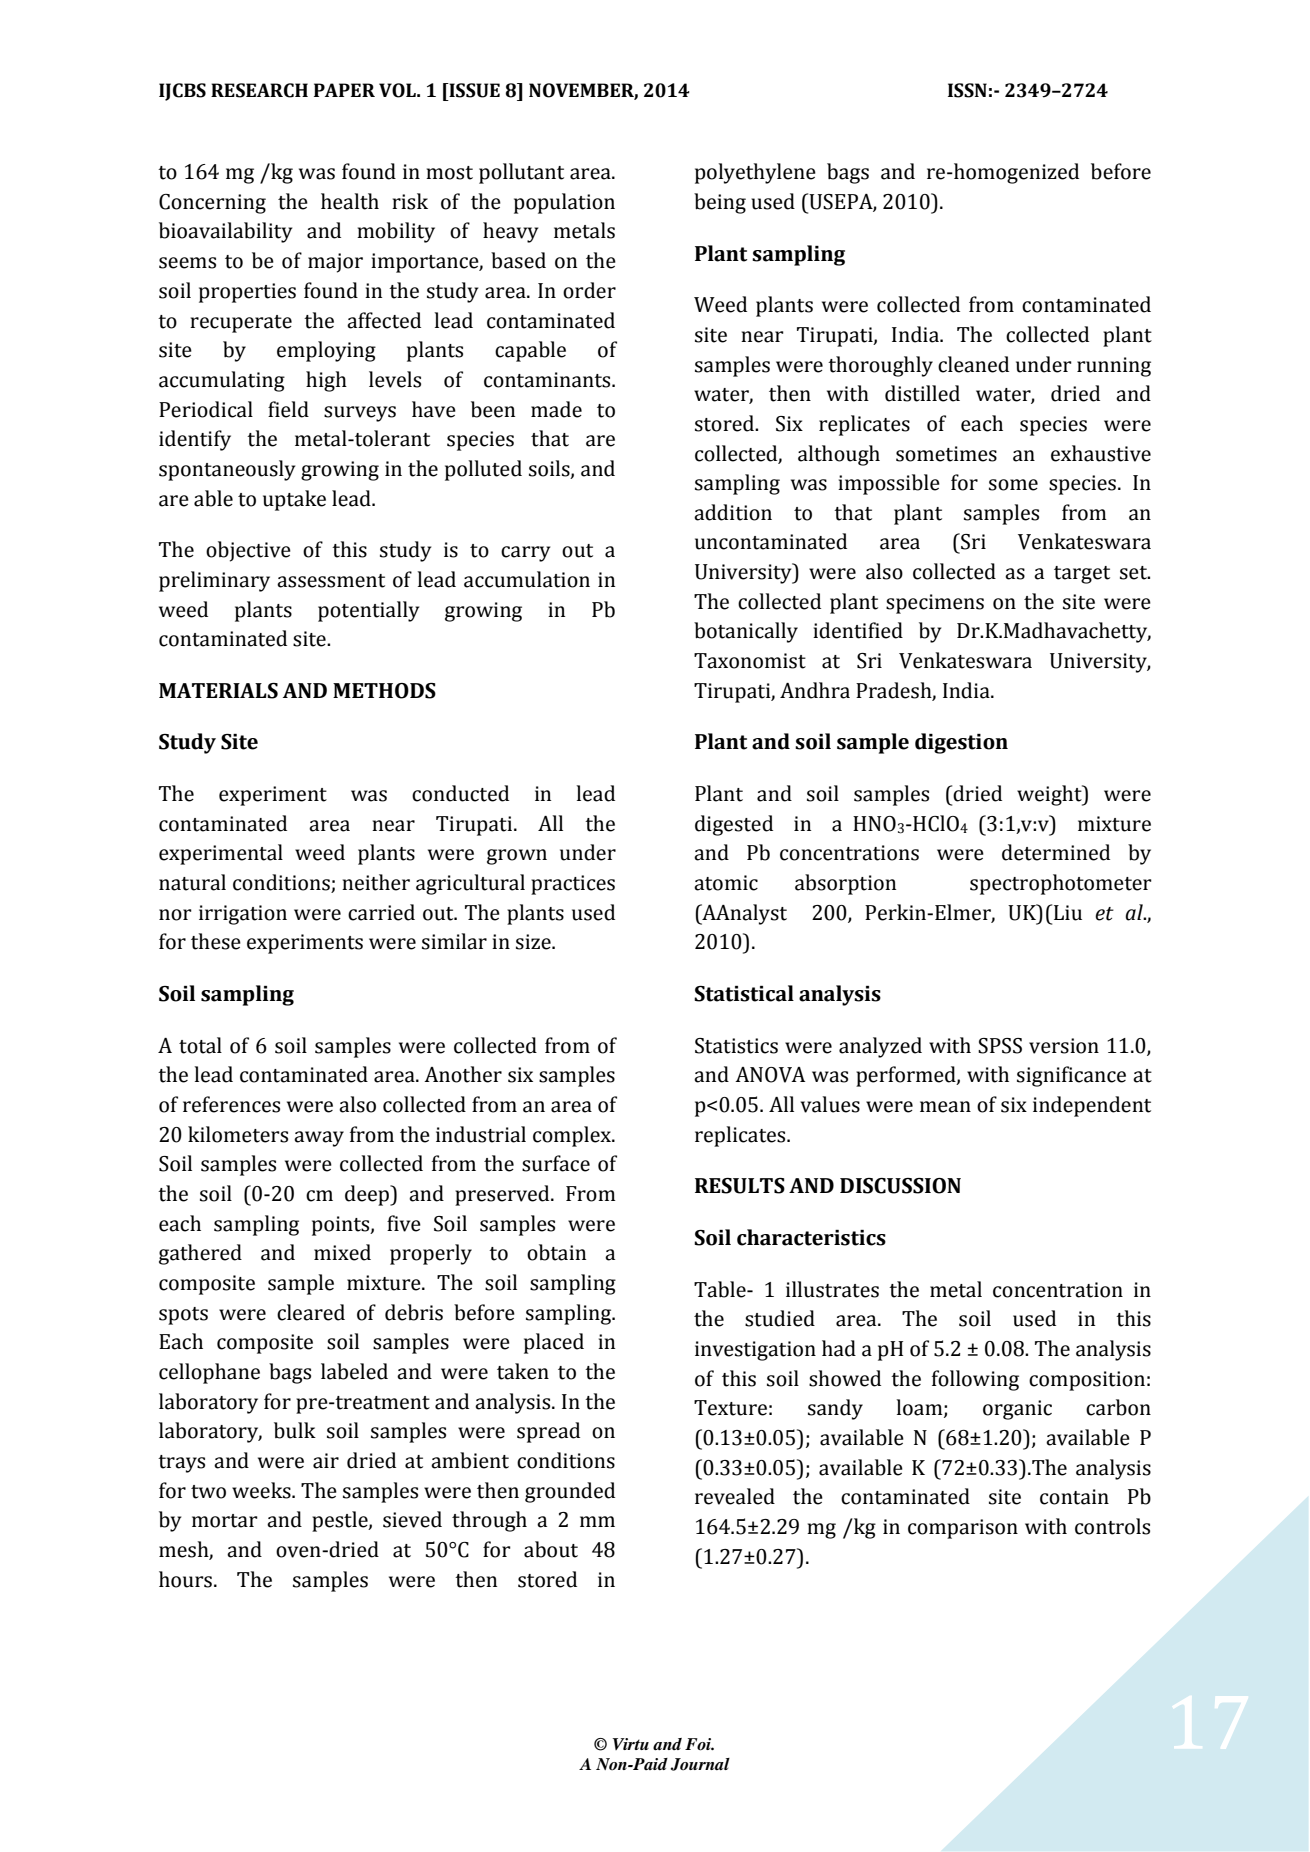 This screenshot has height=1852, width=1310. Describe the element at coordinates (699, 1744) in the screenshot. I see `Foi` at that location.
